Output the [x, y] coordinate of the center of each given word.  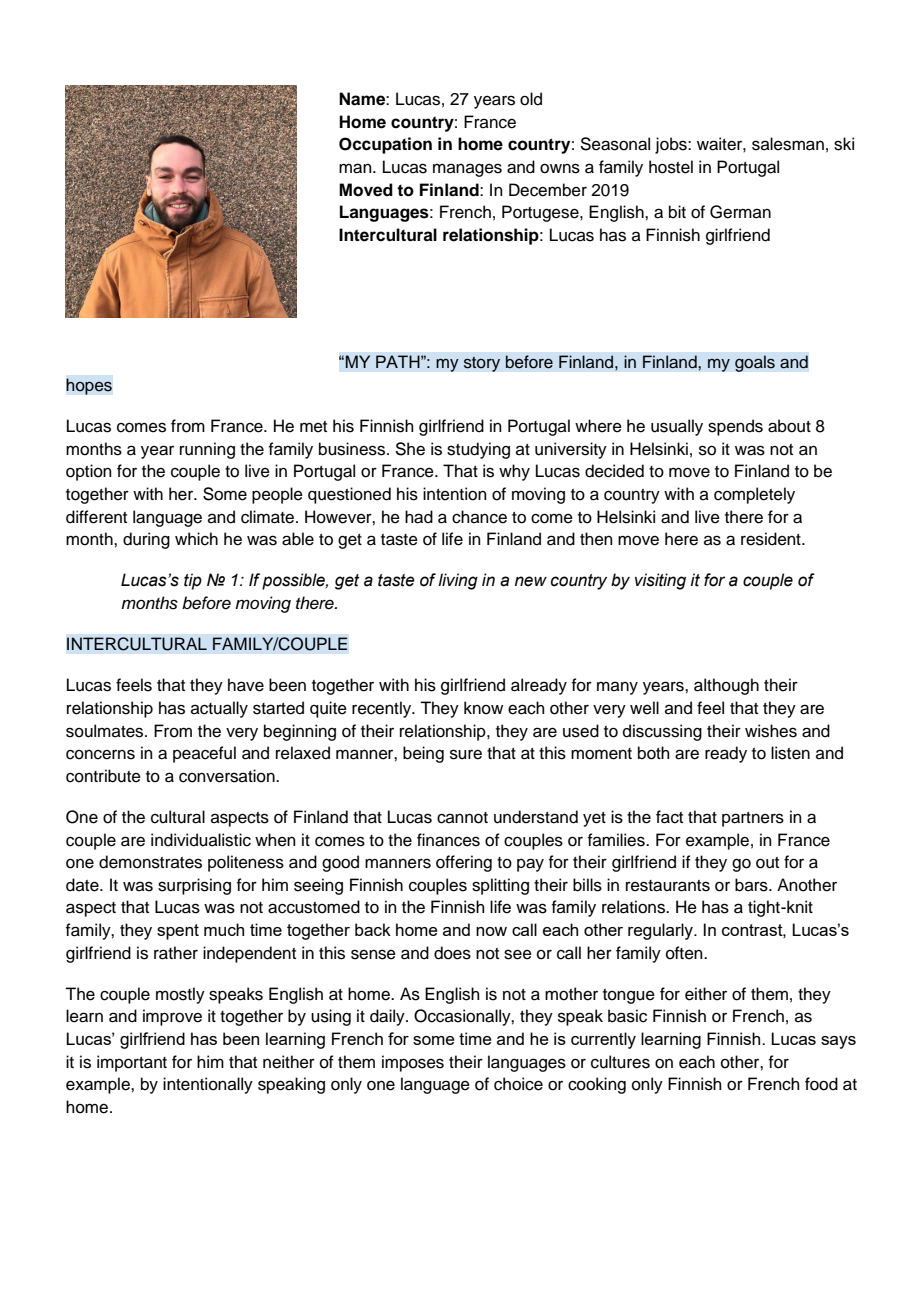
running [207, 450]
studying [478, 450]
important [132, 1063]
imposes [413, 1063]
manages [467, 170]
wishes [771, 731]
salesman [788, 144]
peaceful [204, 754]
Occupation [385, 145]
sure [466, 754]
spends [735, 427]
